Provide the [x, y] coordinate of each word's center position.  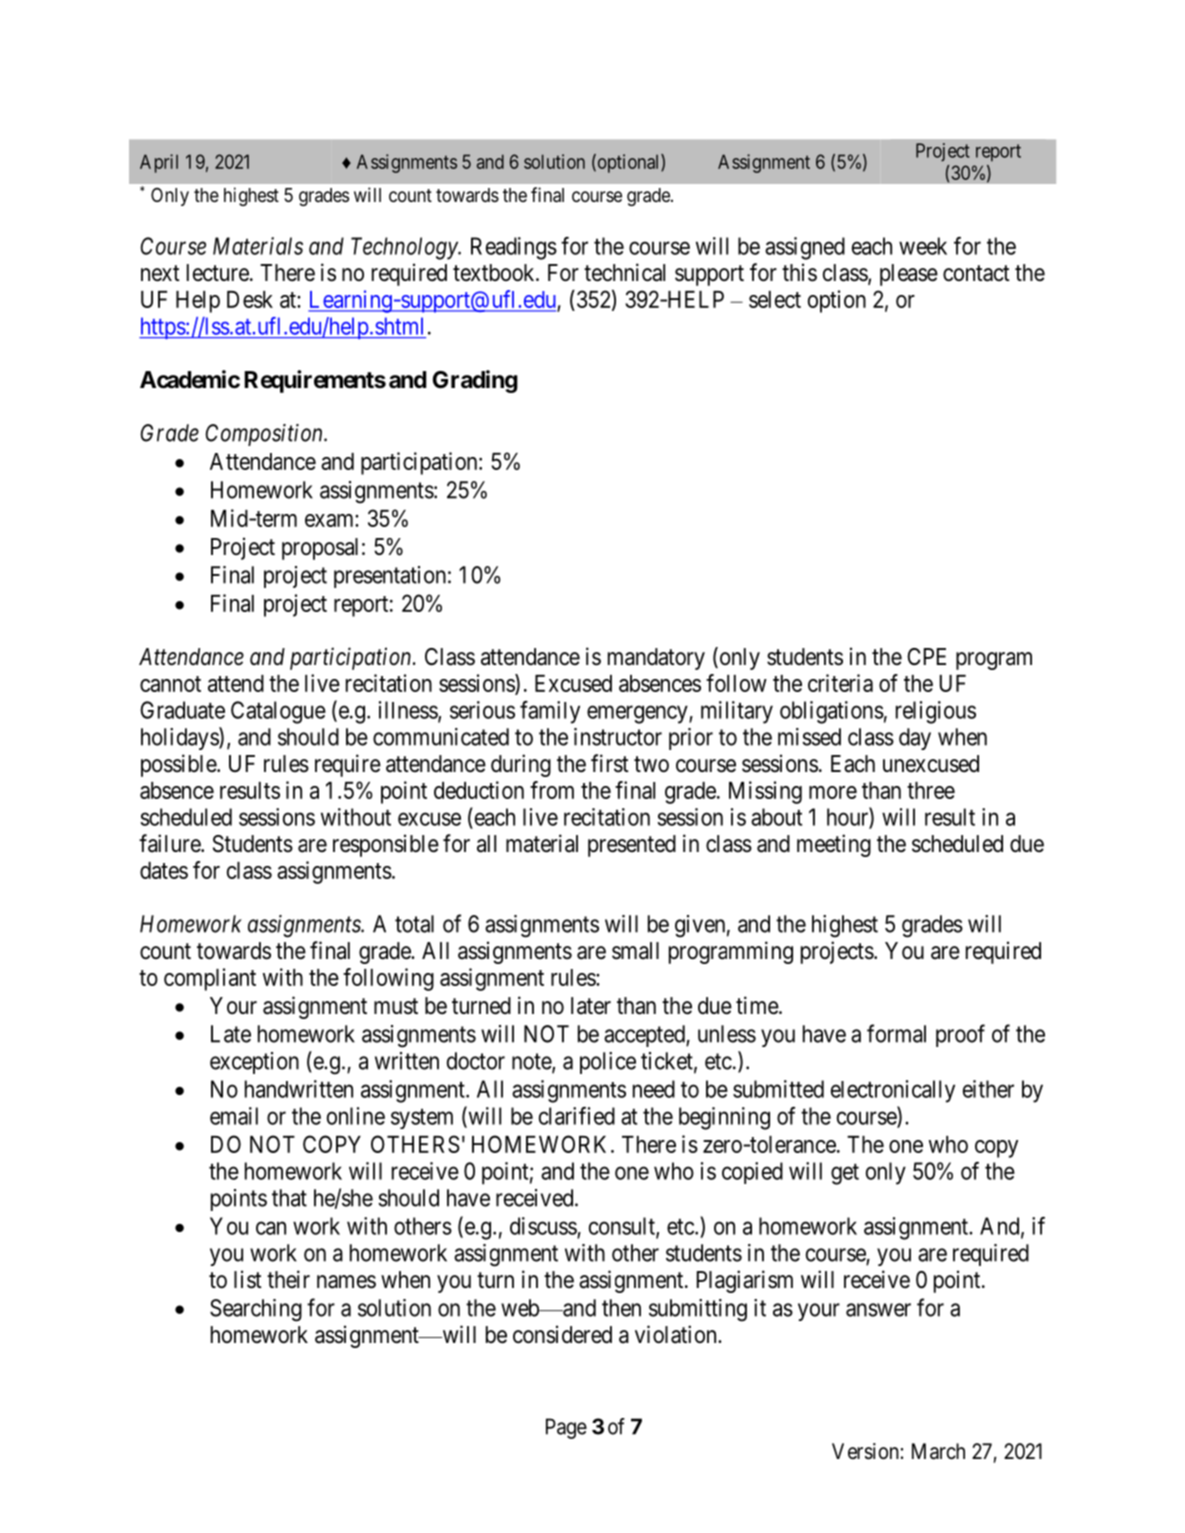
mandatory [656, 659]
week [923, 246]
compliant [210, 979]
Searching [256, 1310]
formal [896, 1033]
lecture [218, 273]
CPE [926, 657]
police [608, 1063]
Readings [514, 248]
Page [566, 1428]
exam [330, 520]
